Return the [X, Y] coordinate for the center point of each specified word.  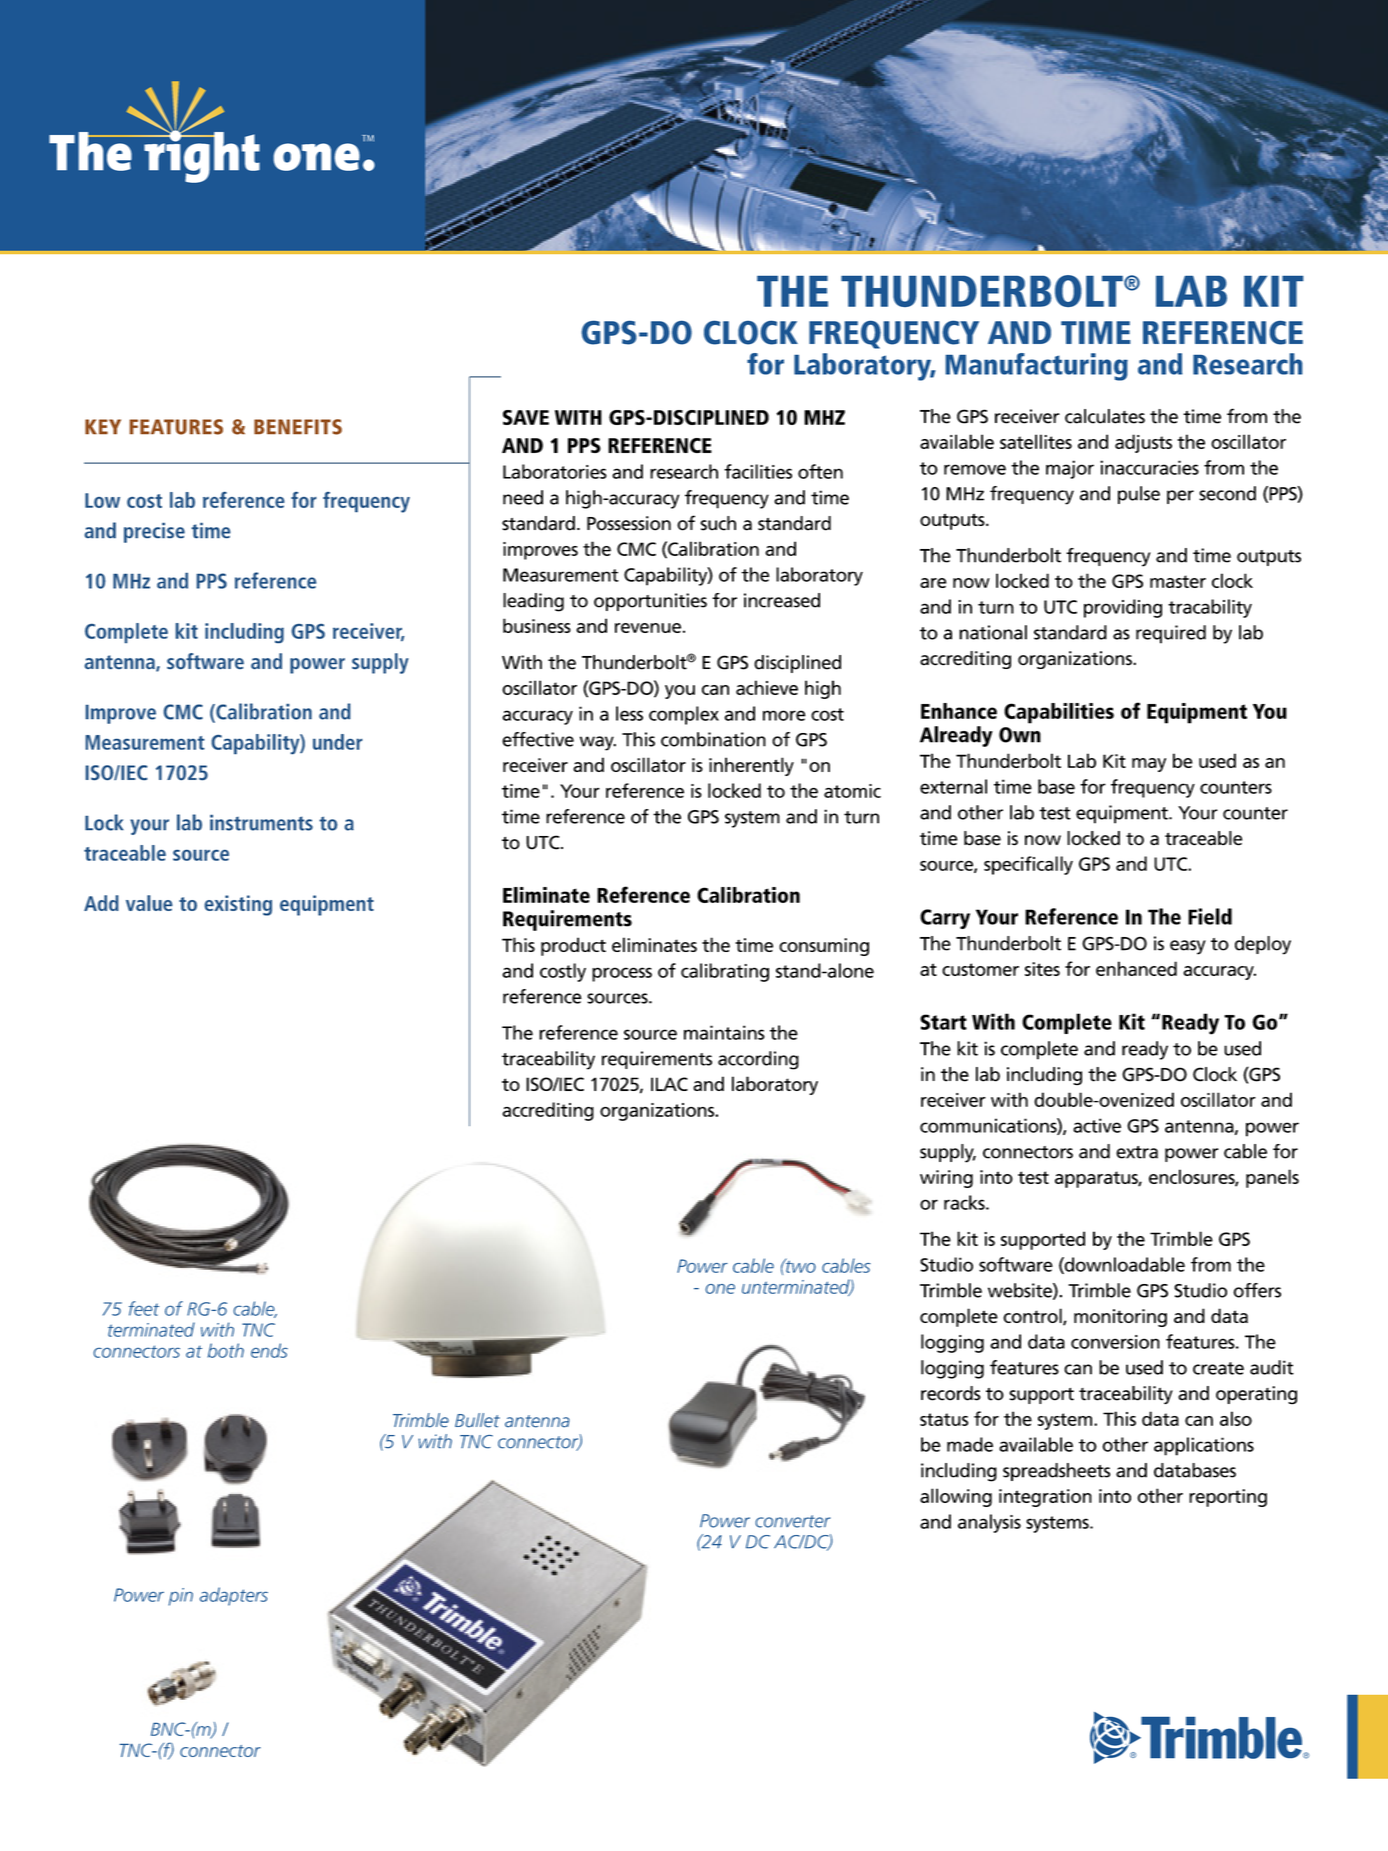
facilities [758, 471]
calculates [1105, 416]
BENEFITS [298, 427]
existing [238, 905]
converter [793, 1521]
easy [1188, 947]
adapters [234, 1596]
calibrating [725, 972]
